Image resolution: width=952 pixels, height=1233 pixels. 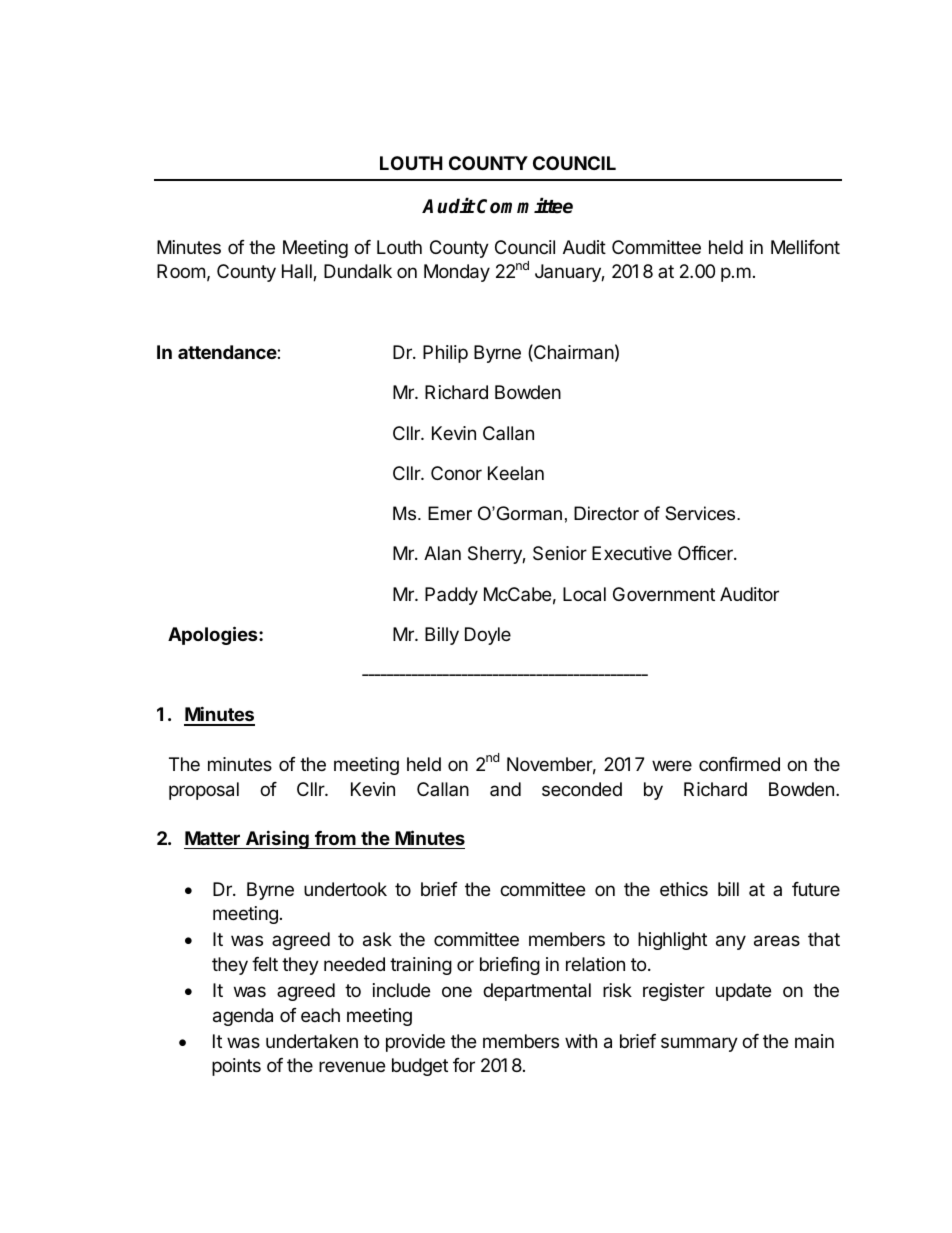 What do you see at coordinates (706, 553) in the screenshot?
I see `Officer` at bounding box center [706, 553].
